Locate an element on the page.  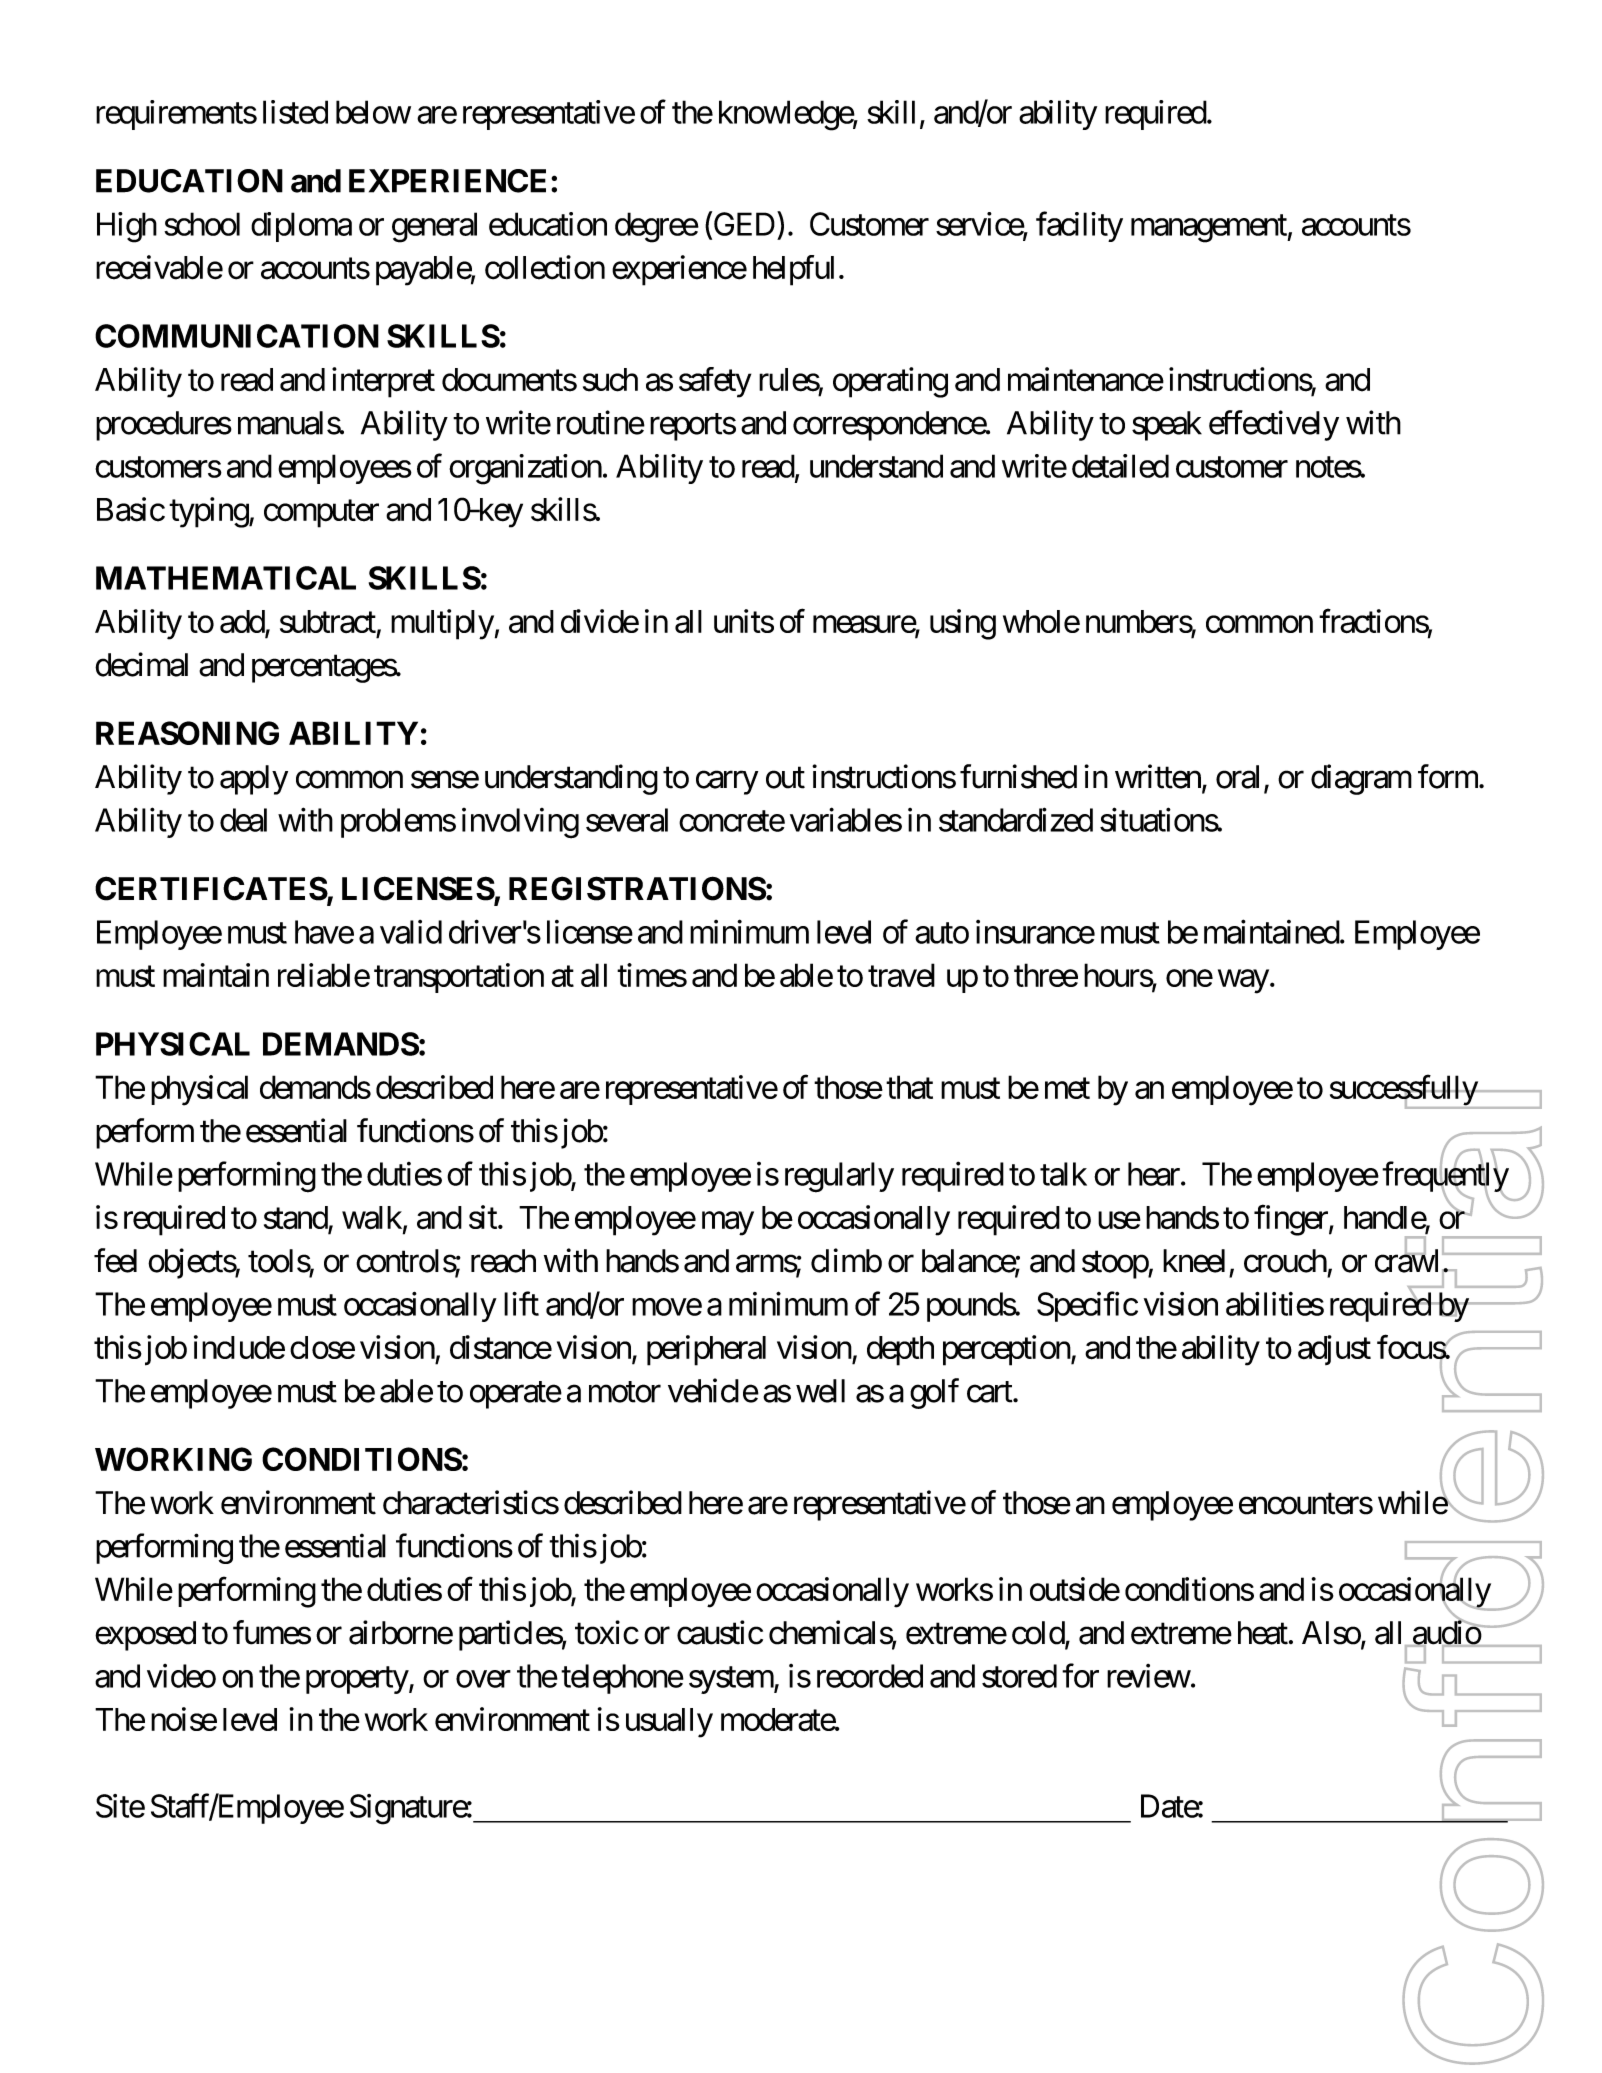
system is located at coordinates (732, 1680).
